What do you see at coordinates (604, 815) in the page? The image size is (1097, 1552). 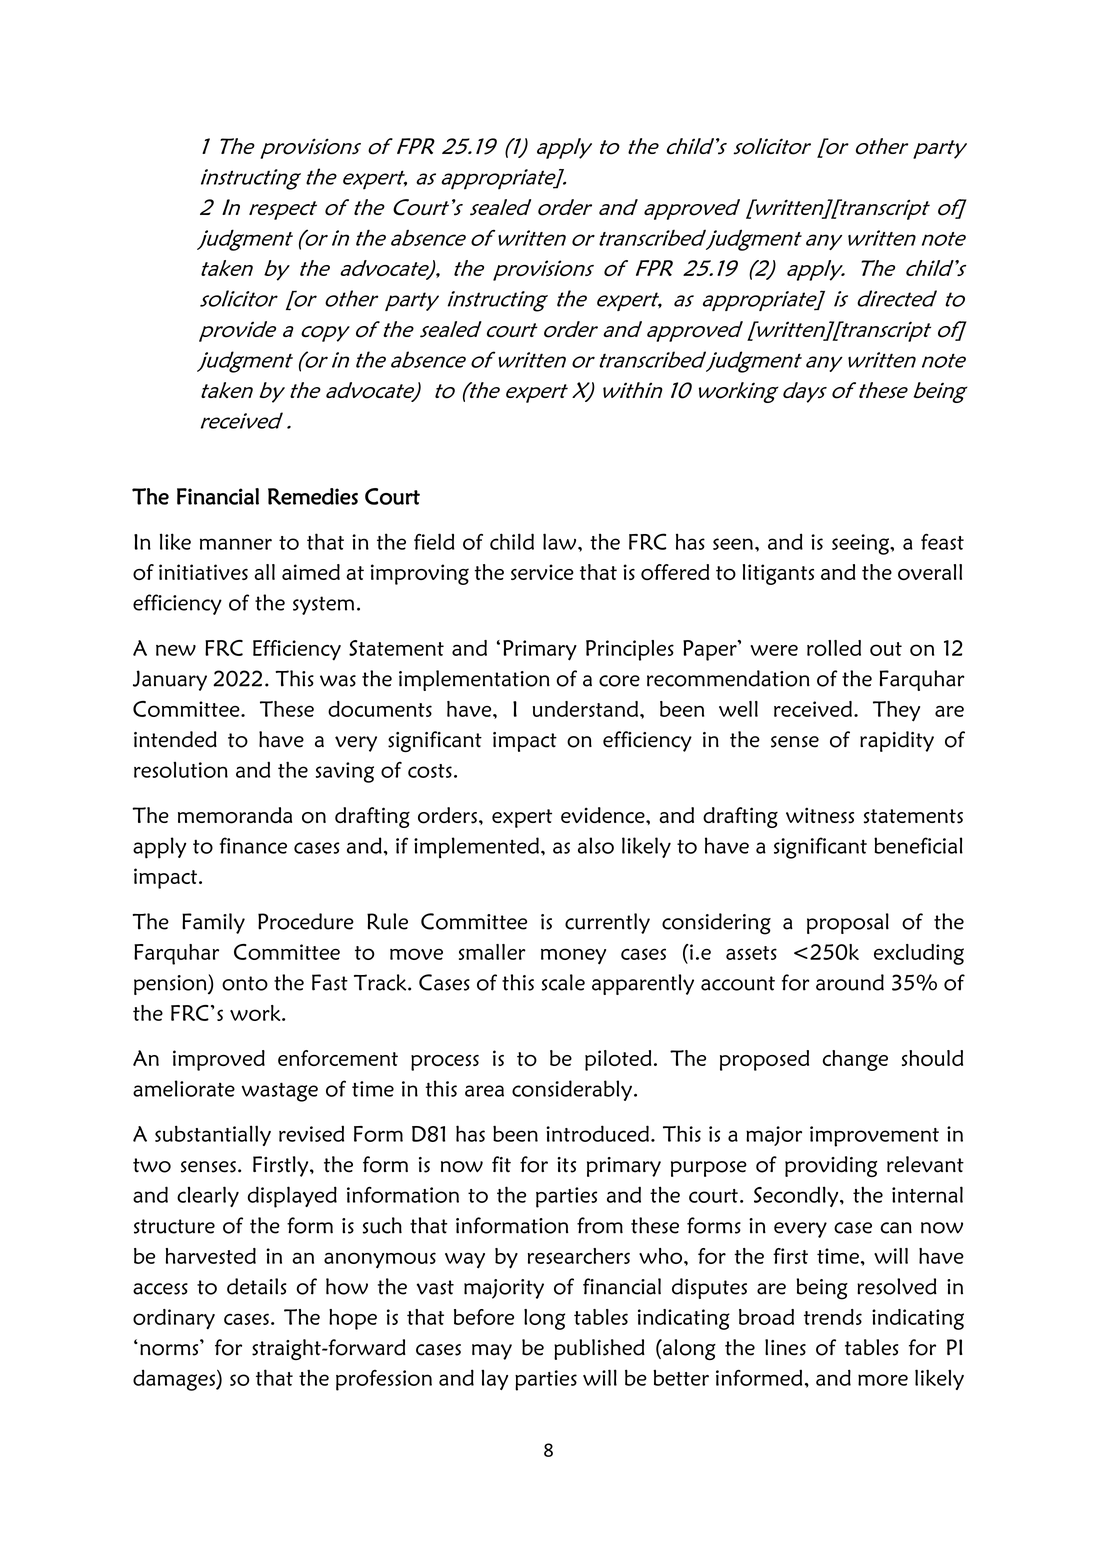 I see `evidence` at bounding box center [604, 815].
